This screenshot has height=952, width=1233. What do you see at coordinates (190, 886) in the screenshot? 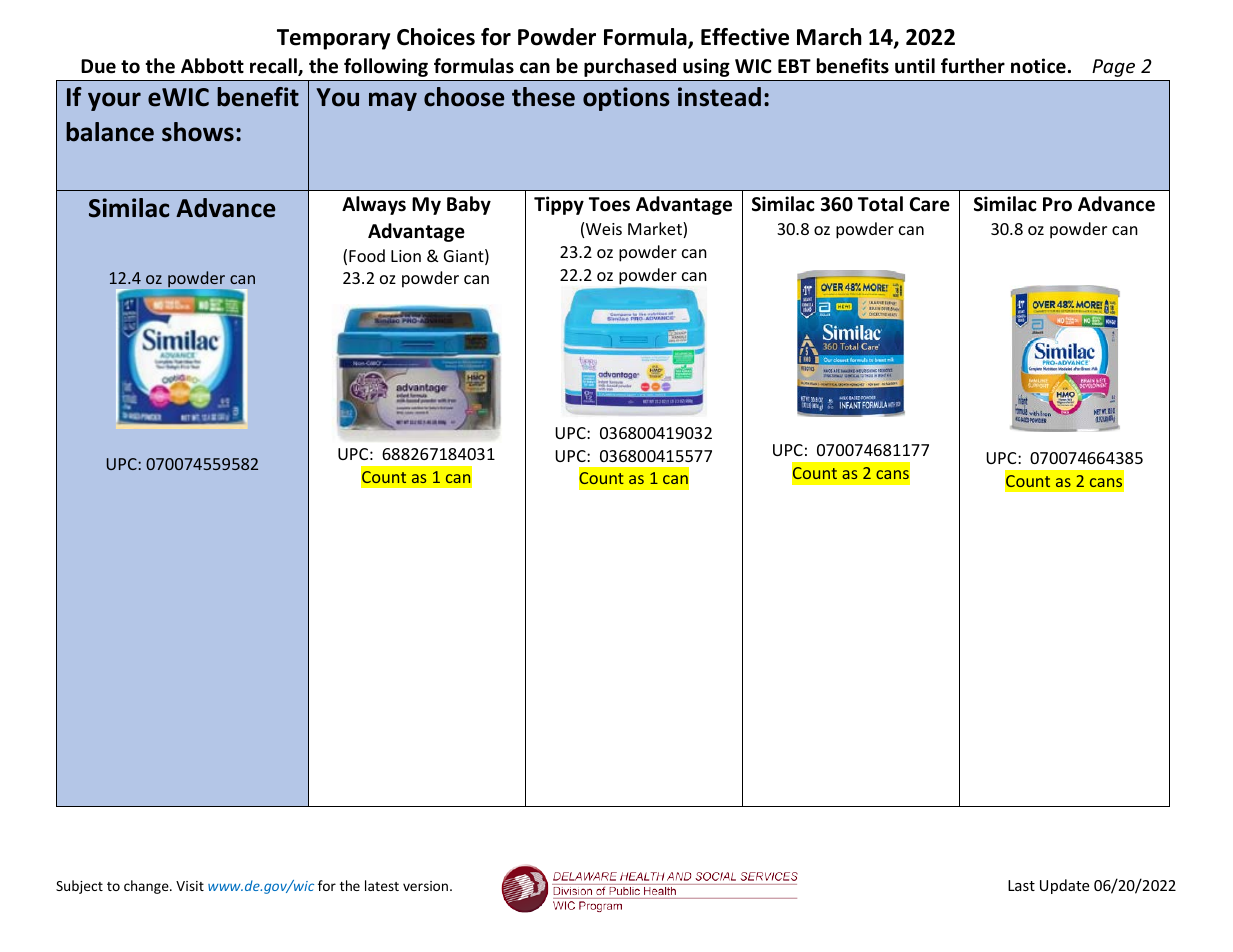
I see `Visit` at bounding box center [190, 886].
